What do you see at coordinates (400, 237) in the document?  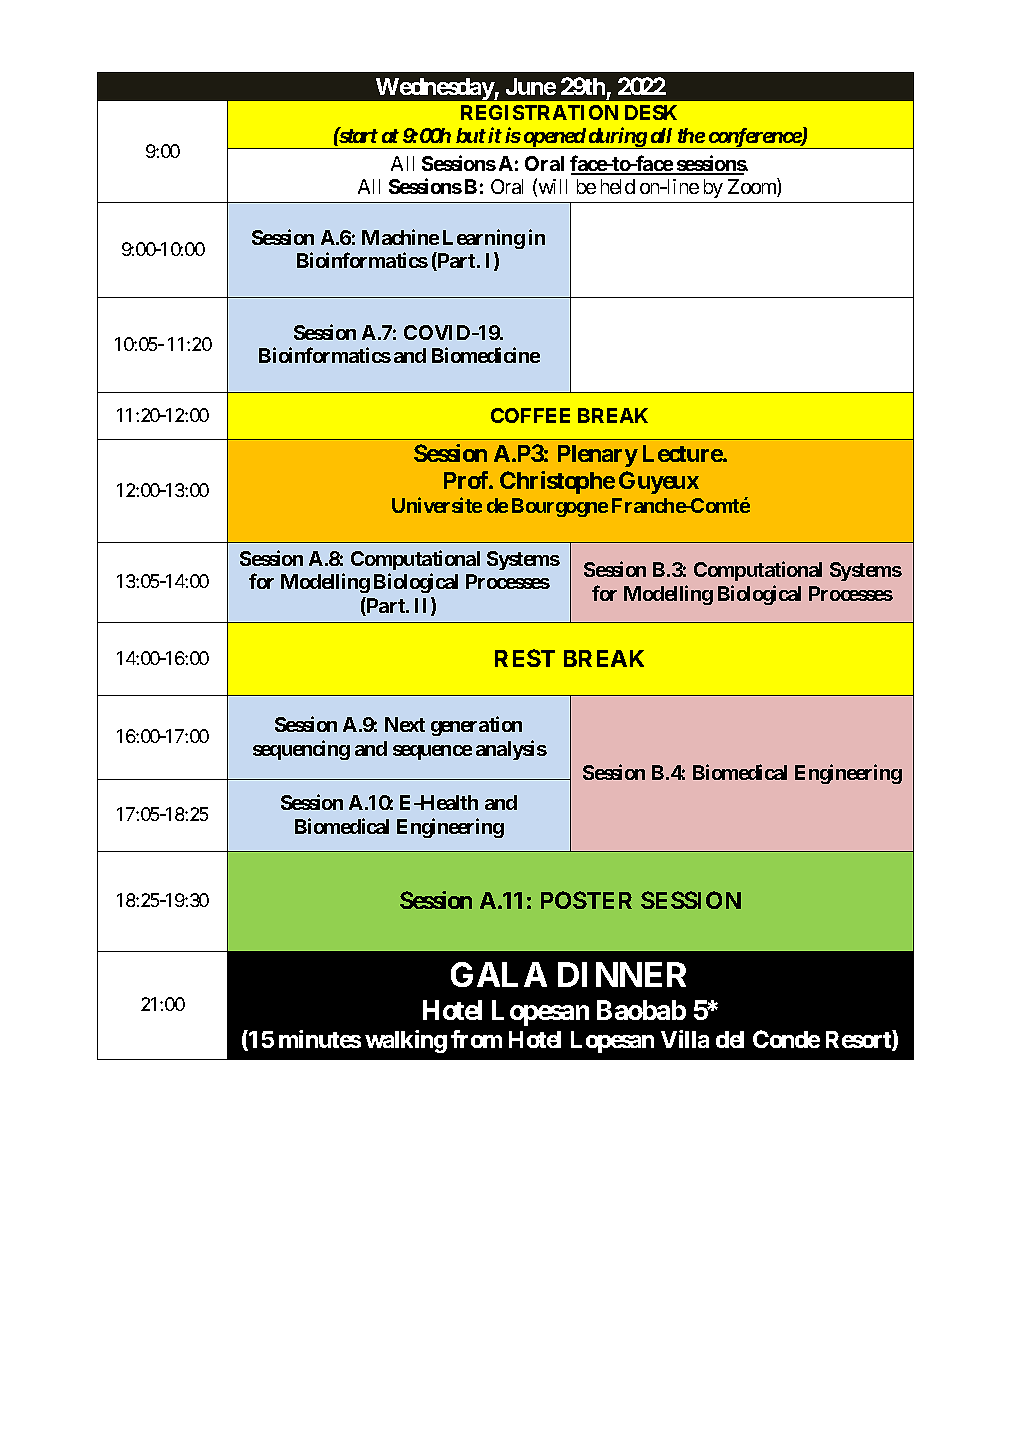 I see `Machine` at bounding box center [400, 237].
